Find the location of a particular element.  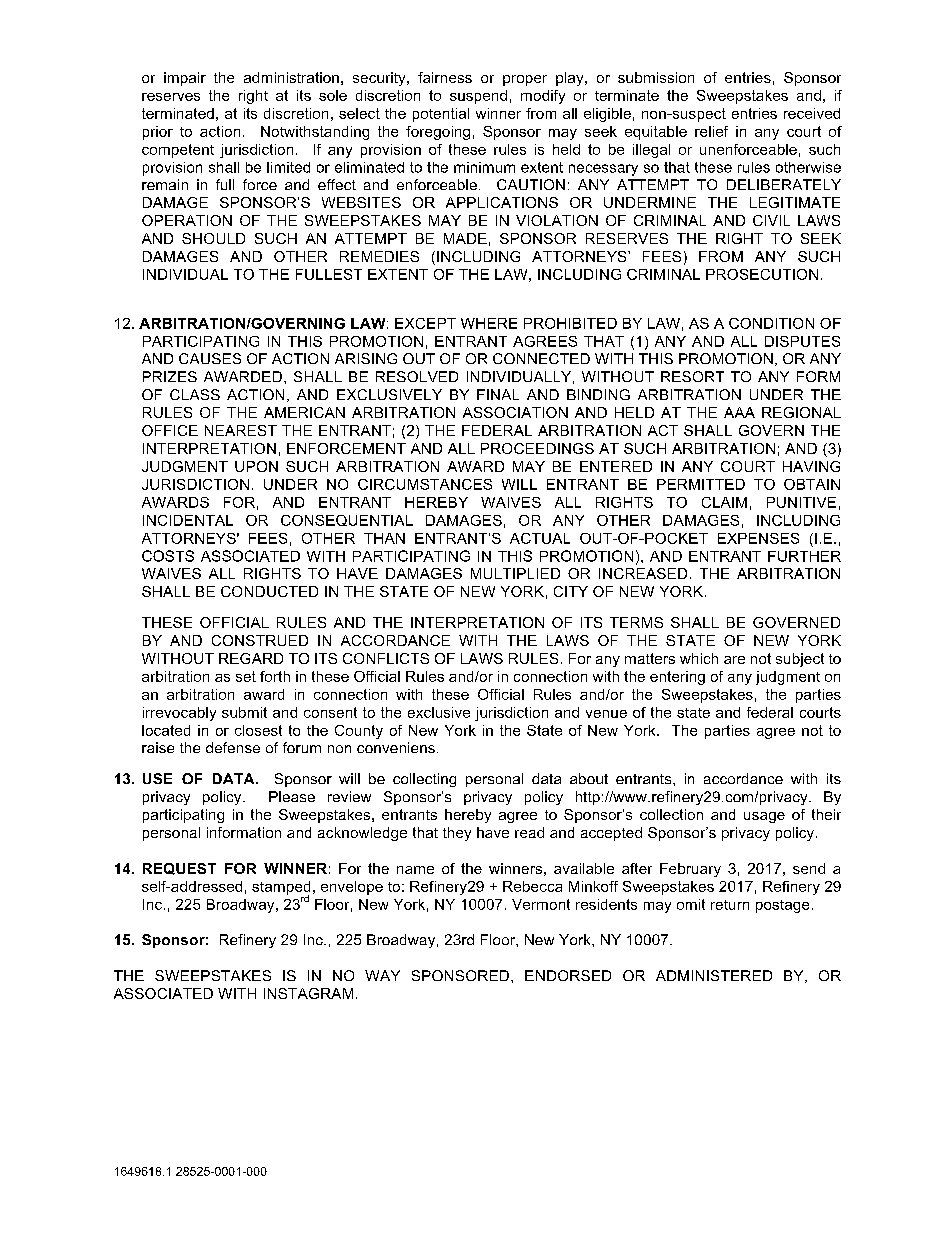

INCIDENTAL is located at coordinates (188, 520).
